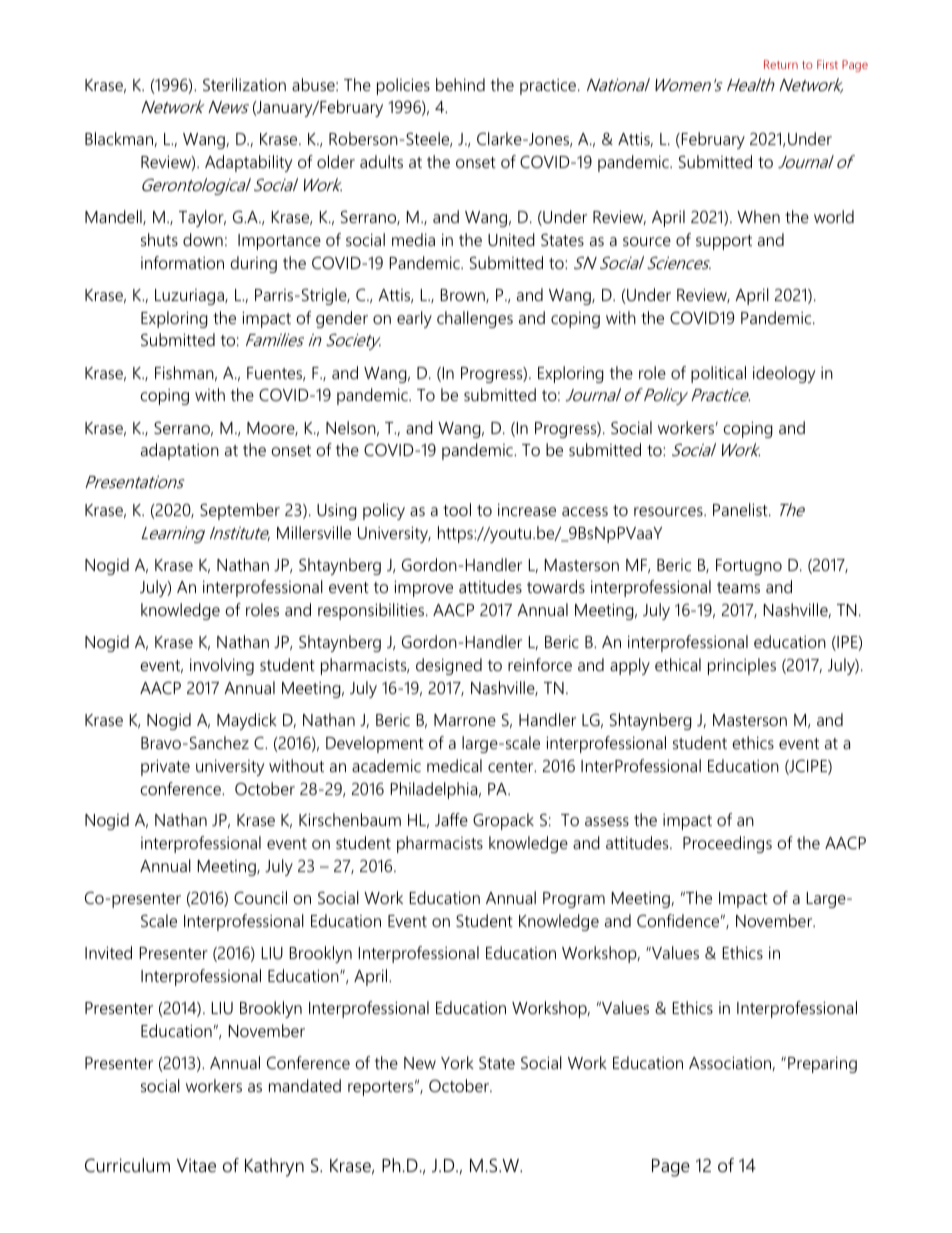  I want to click on Vitae, so click(196, 1165).
